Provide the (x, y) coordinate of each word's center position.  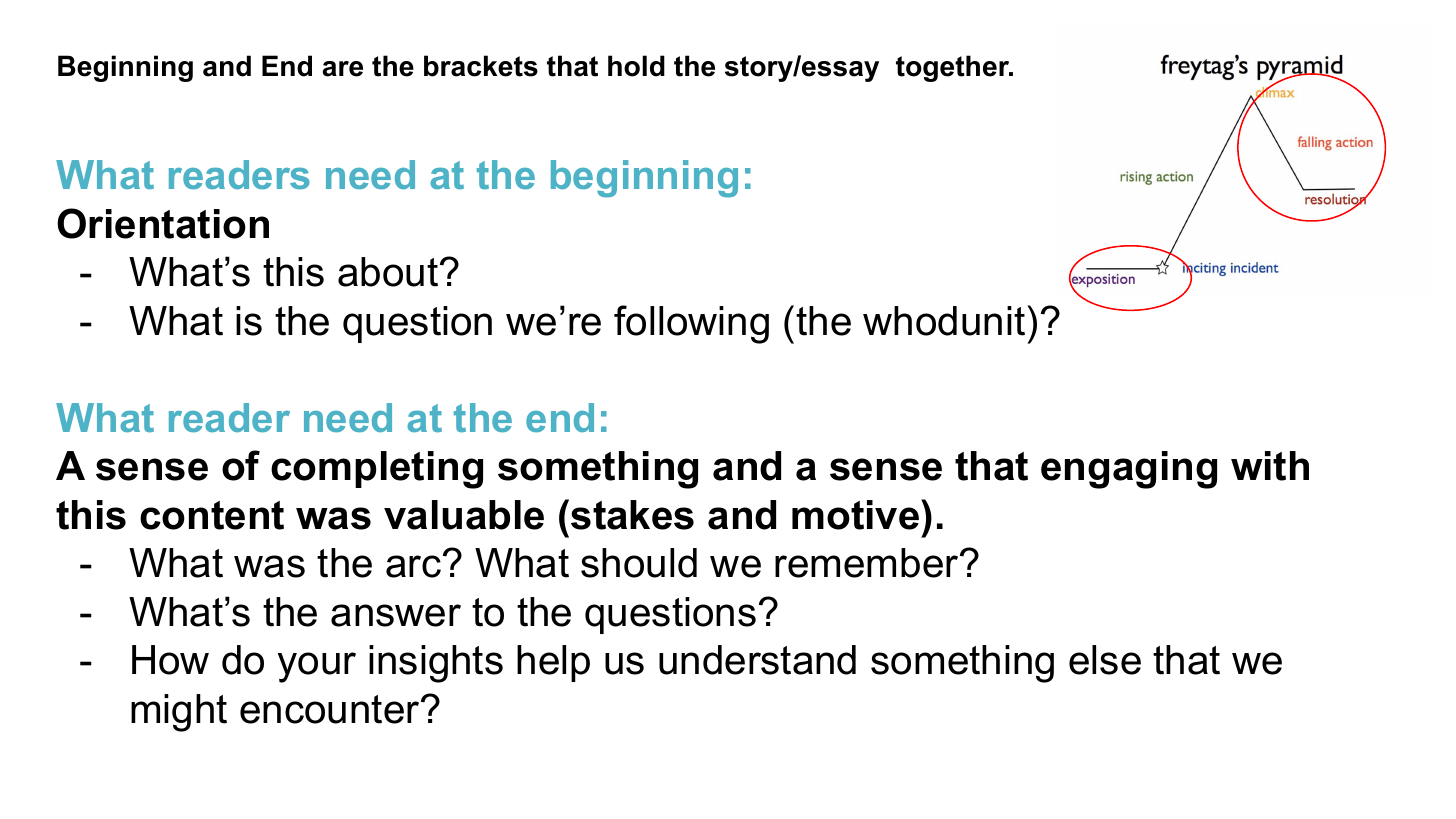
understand (757, 660)
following (691, 324)
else (1105, 660)
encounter (331, 709)
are (343, 69)
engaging (1129, 470)
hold (636, 66)
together (954, 68)
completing (377, 470)
